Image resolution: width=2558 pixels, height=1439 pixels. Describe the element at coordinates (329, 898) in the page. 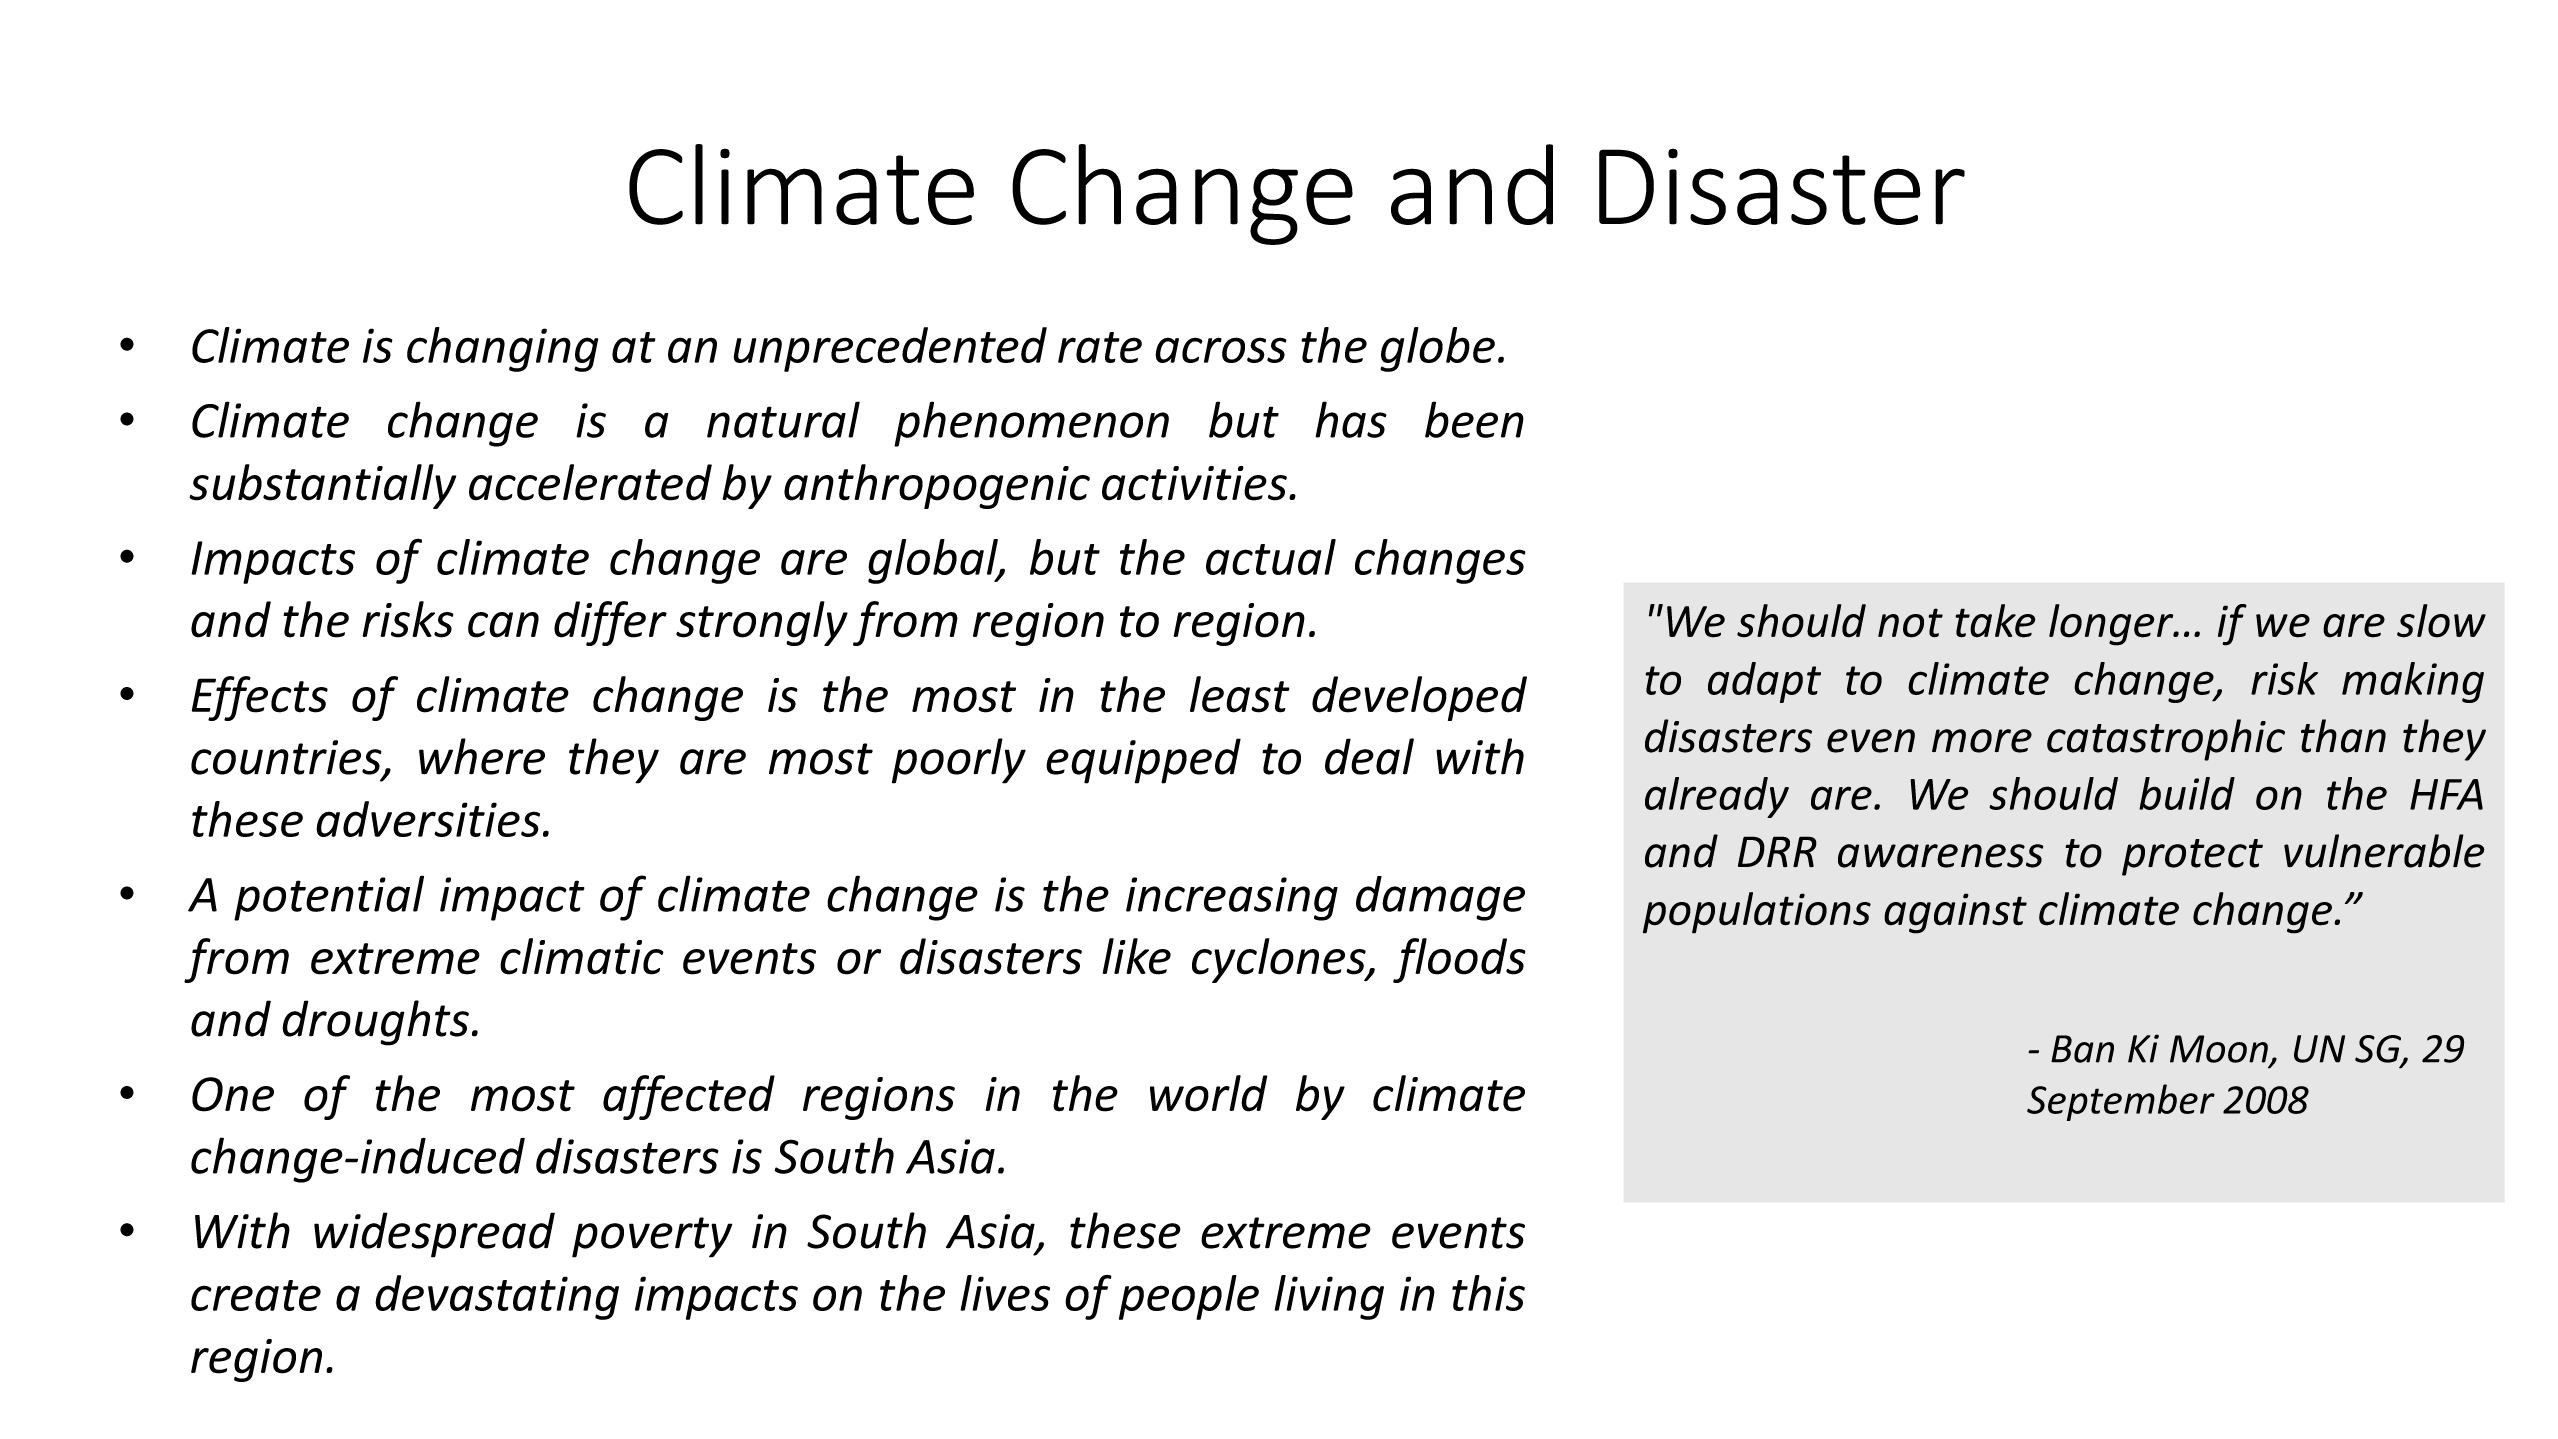

I see `potential` at that location.
